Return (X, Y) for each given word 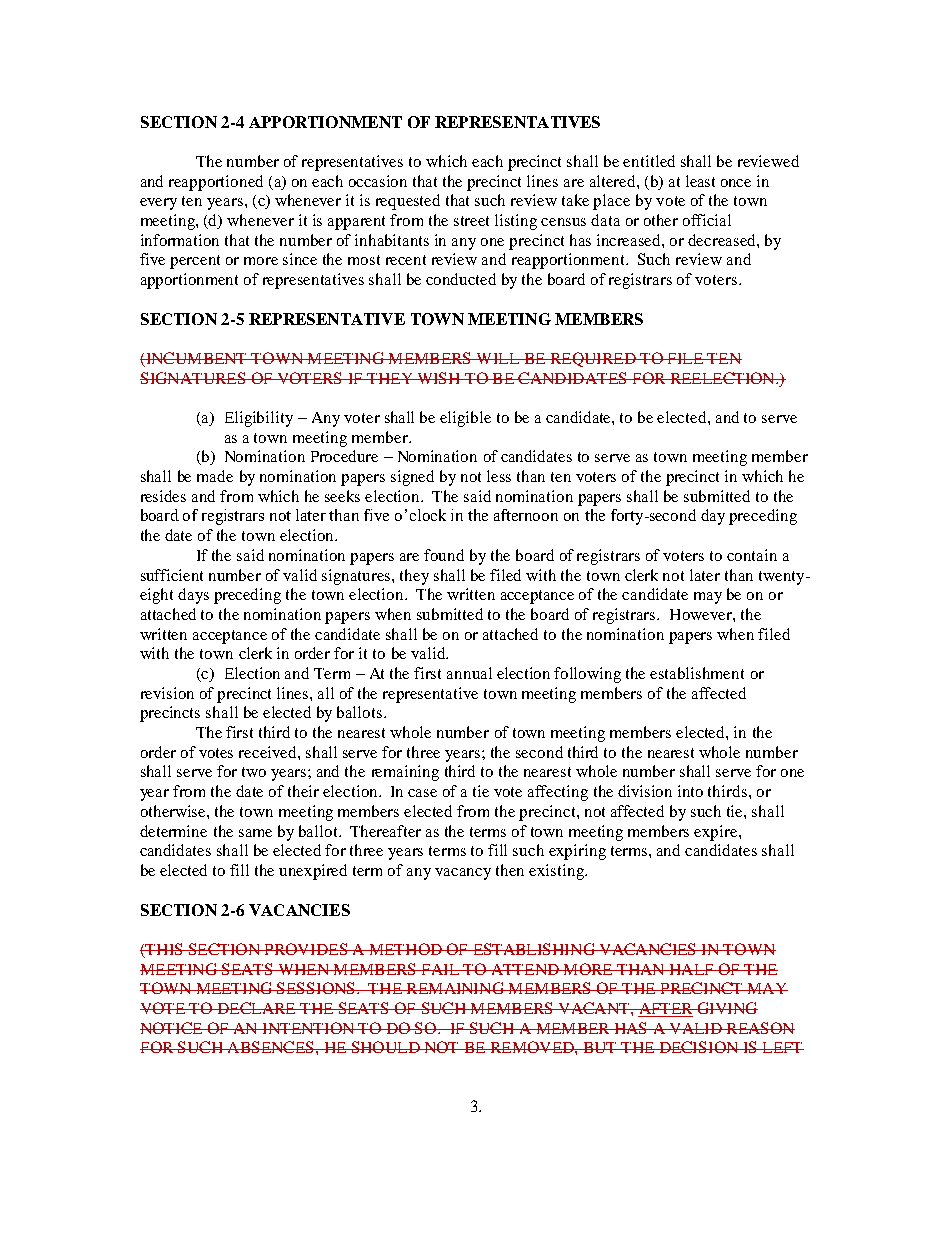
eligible (465, 419)
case (422, 793)
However (702, 614)
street (471, 221)
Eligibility (259, 419)
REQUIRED (592, 359)
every (158, 204)
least (700, 181)
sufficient (172, 575)
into (690, 791)
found (444, 555)
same (255, 833)
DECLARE (256, 1008)
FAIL (440, 969)
